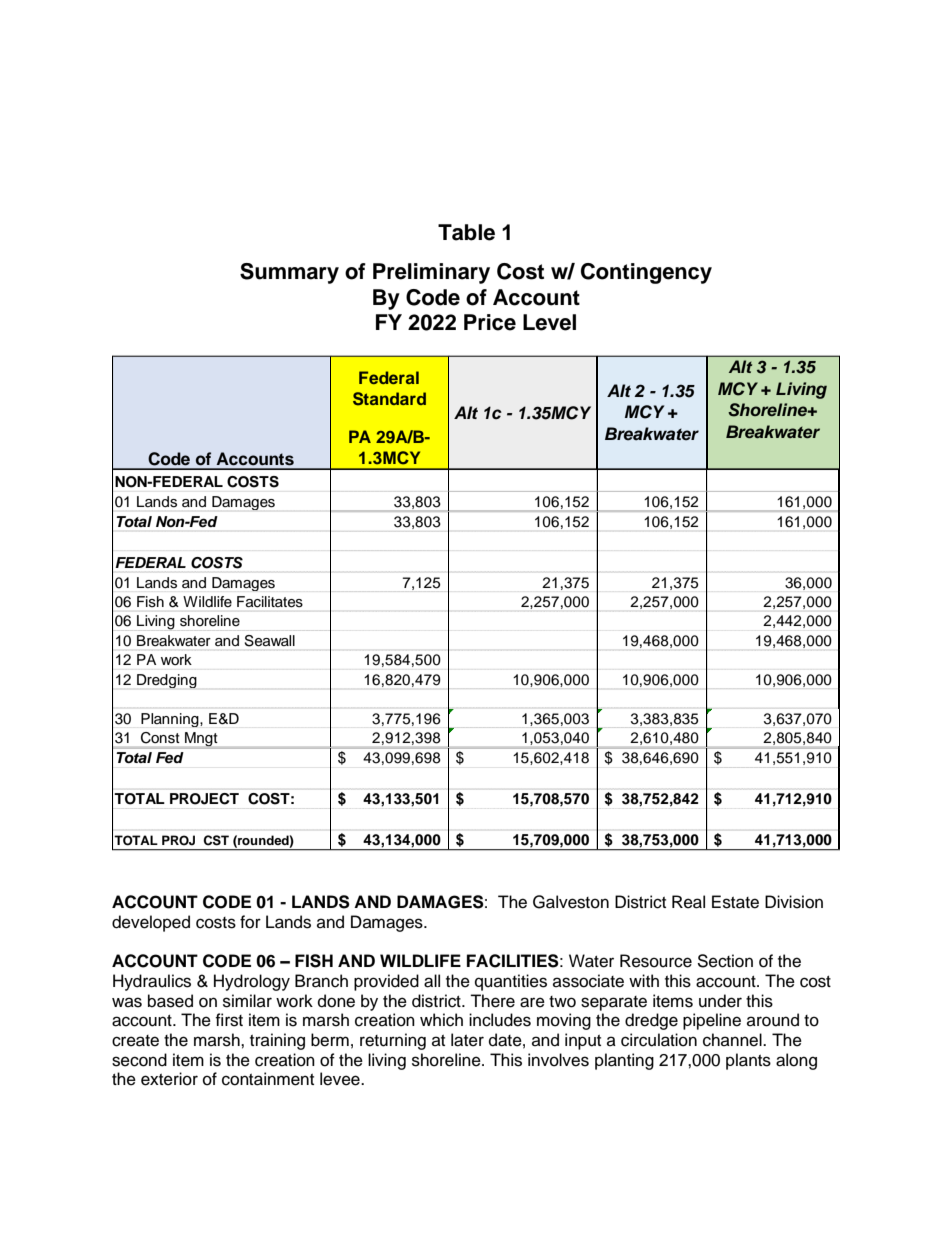 This screenshot has height=1233, width=952. I want to click on CST, so click(216, 840).
